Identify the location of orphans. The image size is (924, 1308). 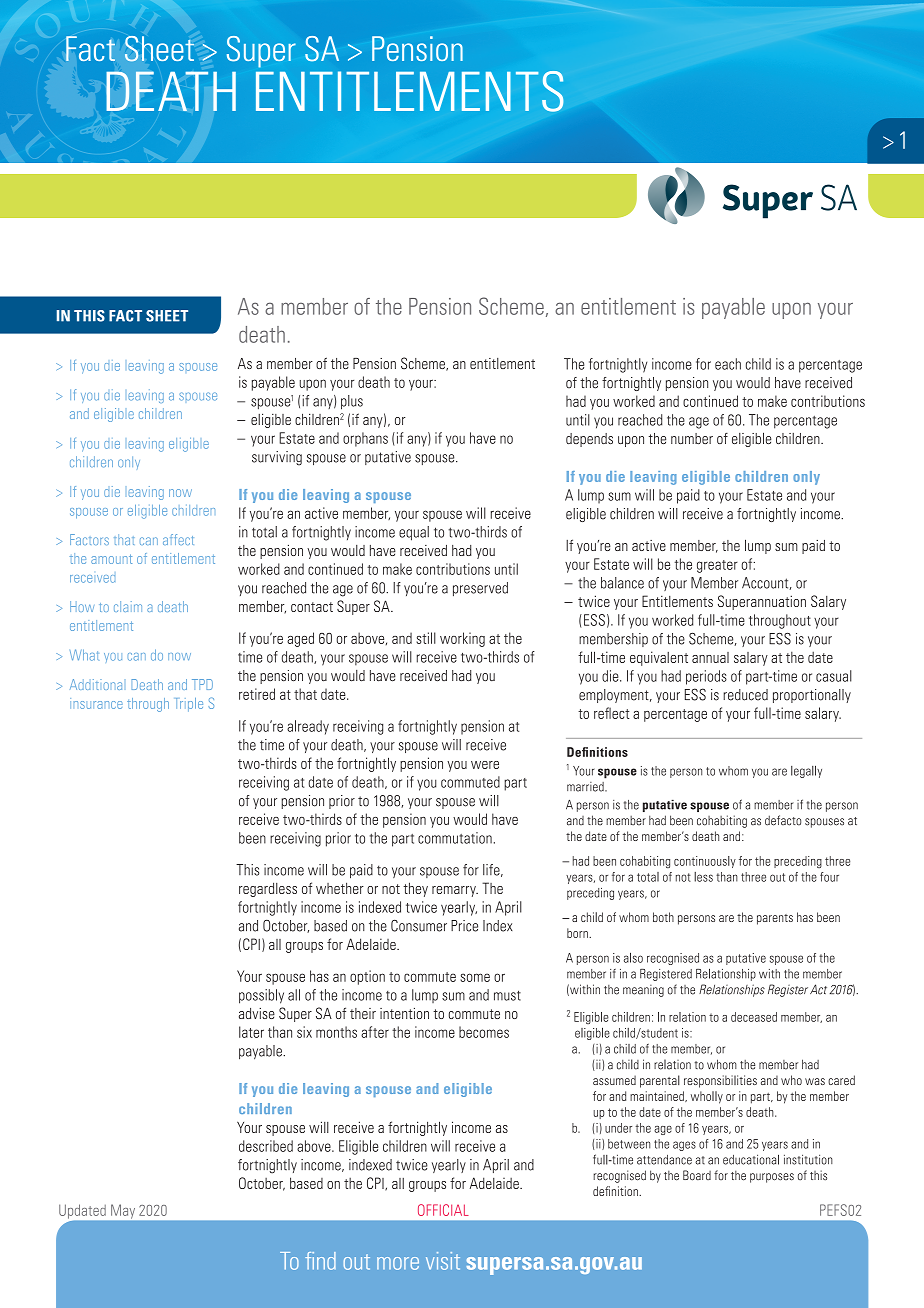
(365, 439).
